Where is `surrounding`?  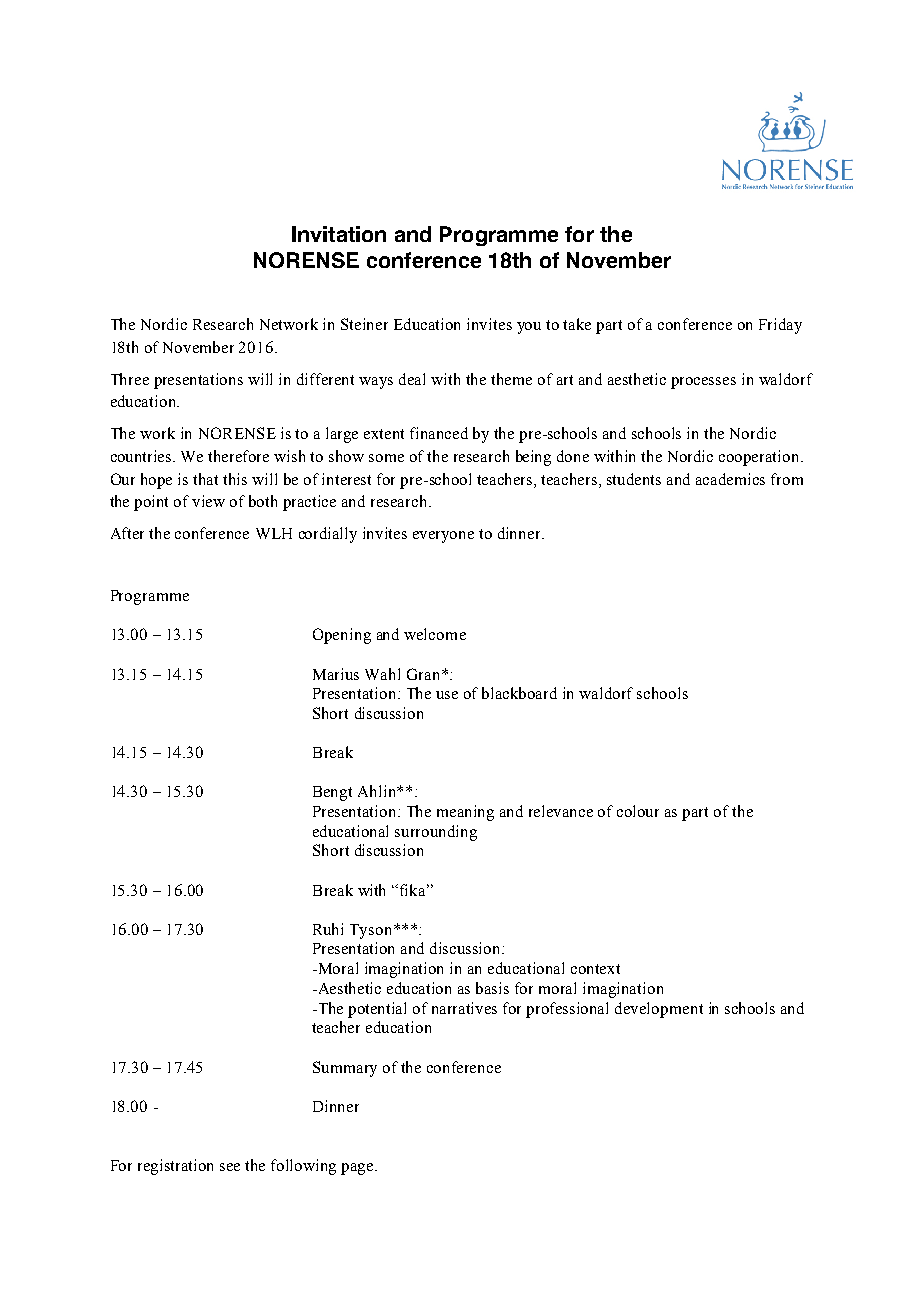 surrounding is located at coordinates (436, 833).
